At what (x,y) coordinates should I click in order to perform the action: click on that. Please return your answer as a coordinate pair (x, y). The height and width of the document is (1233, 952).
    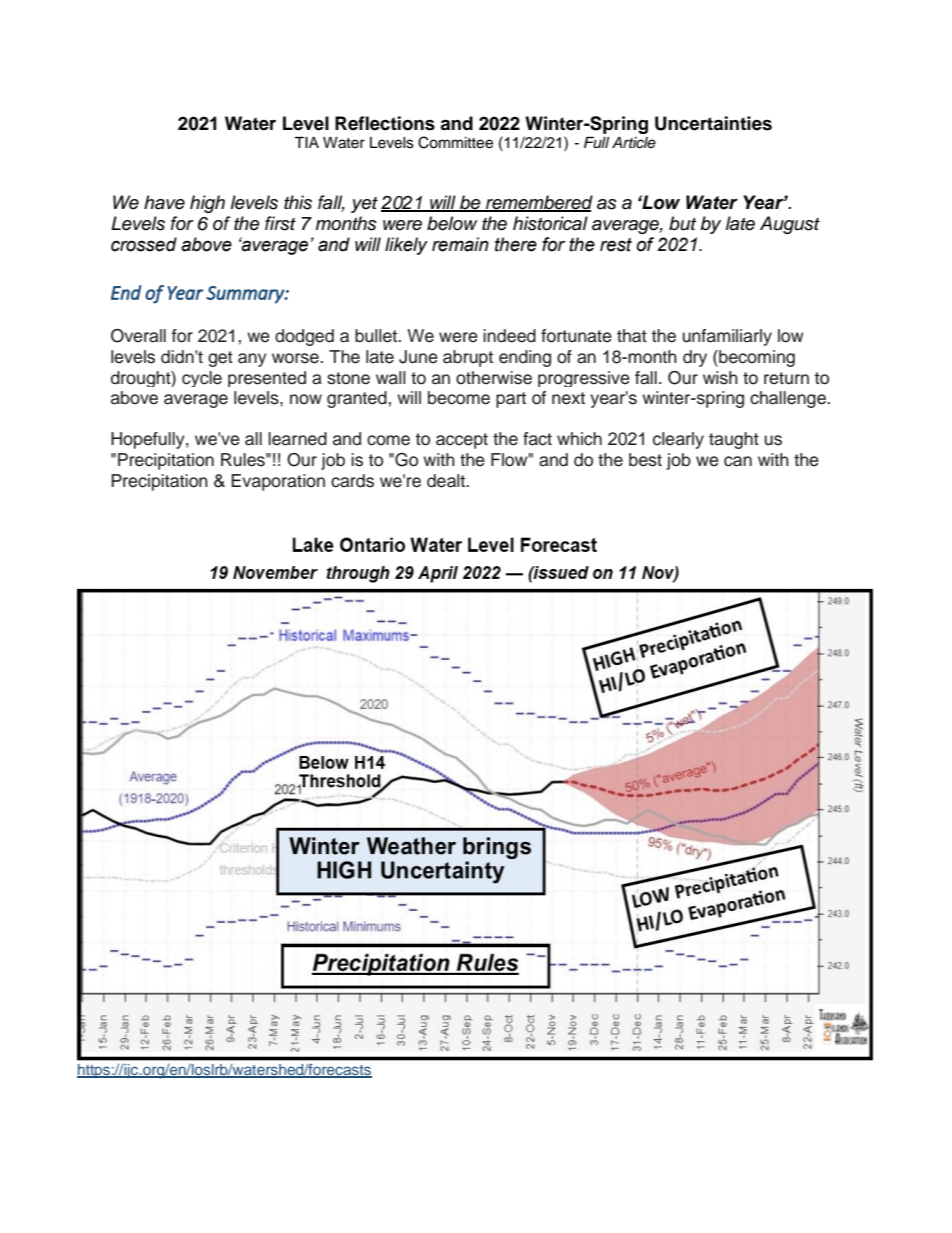
    Looking at the image, I should click on (632, 336).
